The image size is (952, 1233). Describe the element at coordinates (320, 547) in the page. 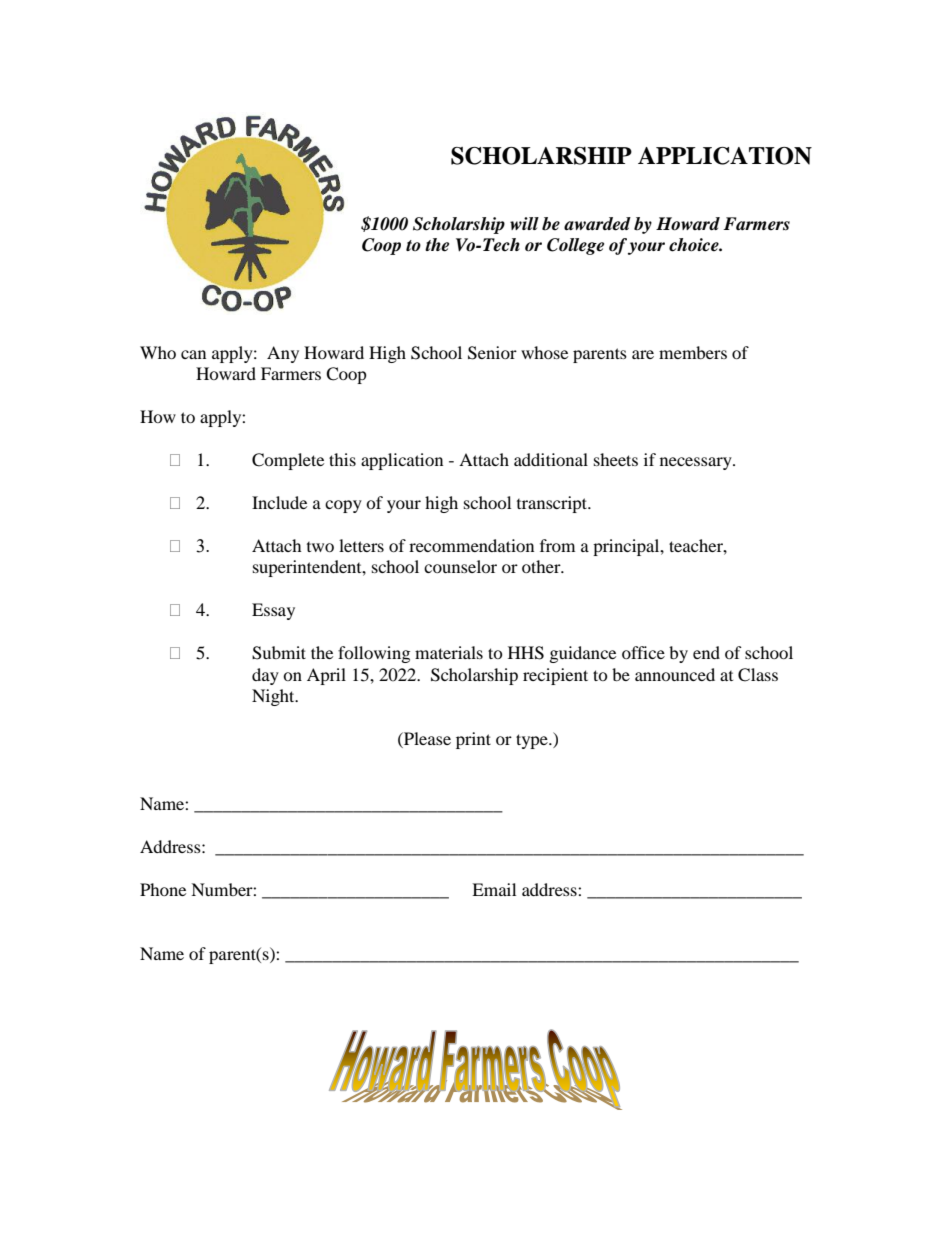

I see `two` at that location.
